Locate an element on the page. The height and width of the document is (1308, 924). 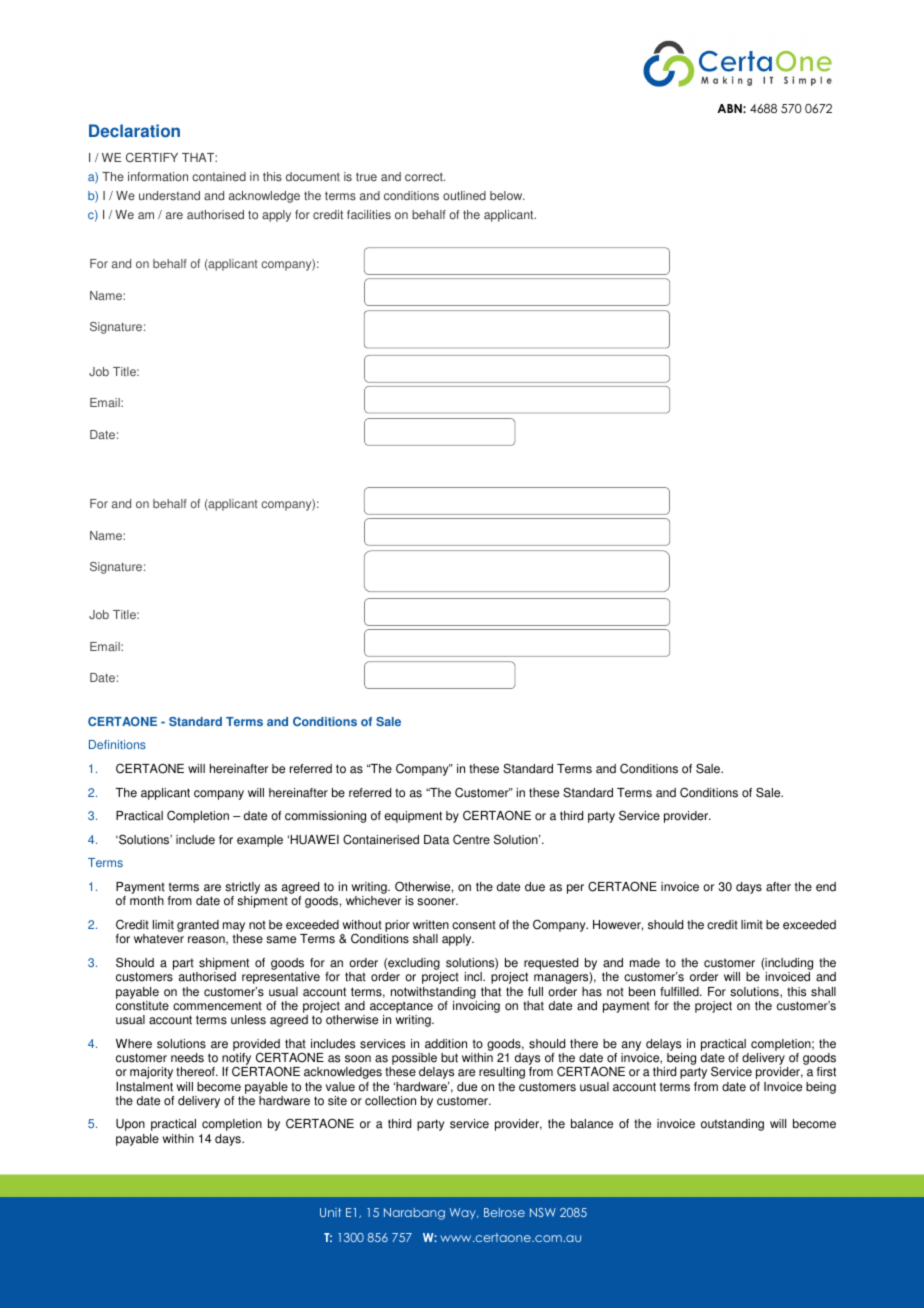
below is located at coordinates (507, 196).
